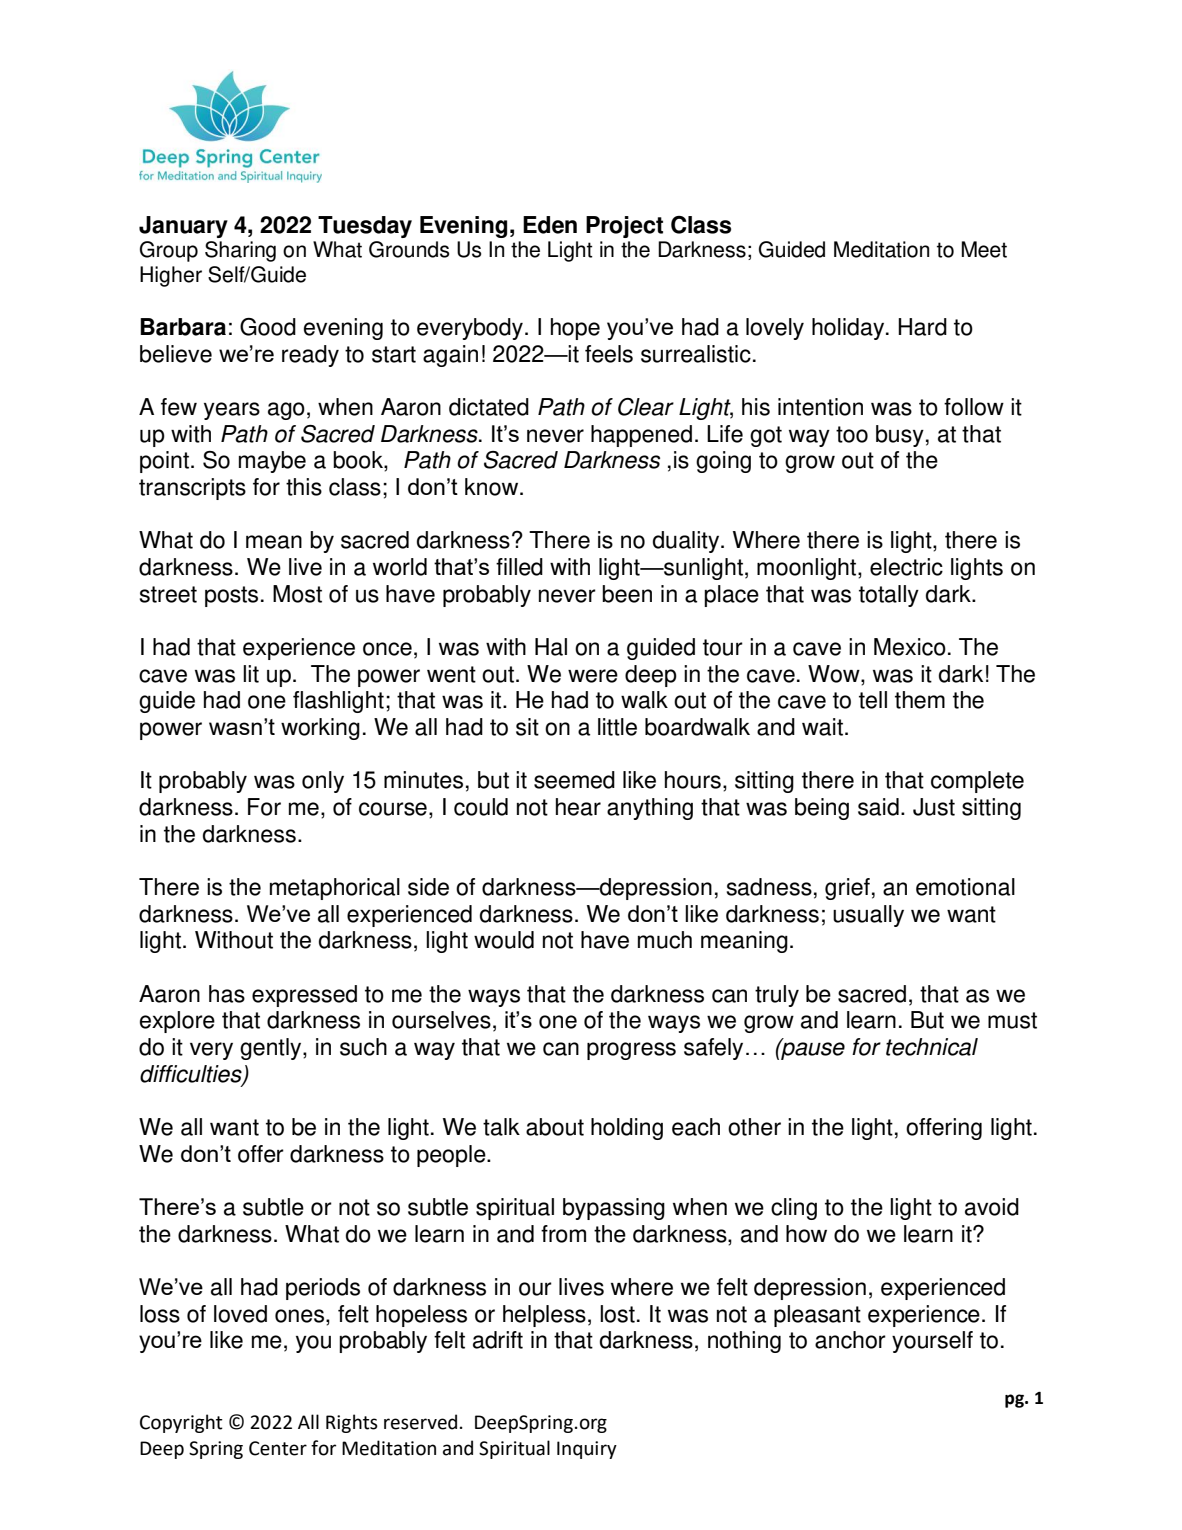 This page has height=1530, width=1182. I want to click on Sharing, so click(240, 251).
